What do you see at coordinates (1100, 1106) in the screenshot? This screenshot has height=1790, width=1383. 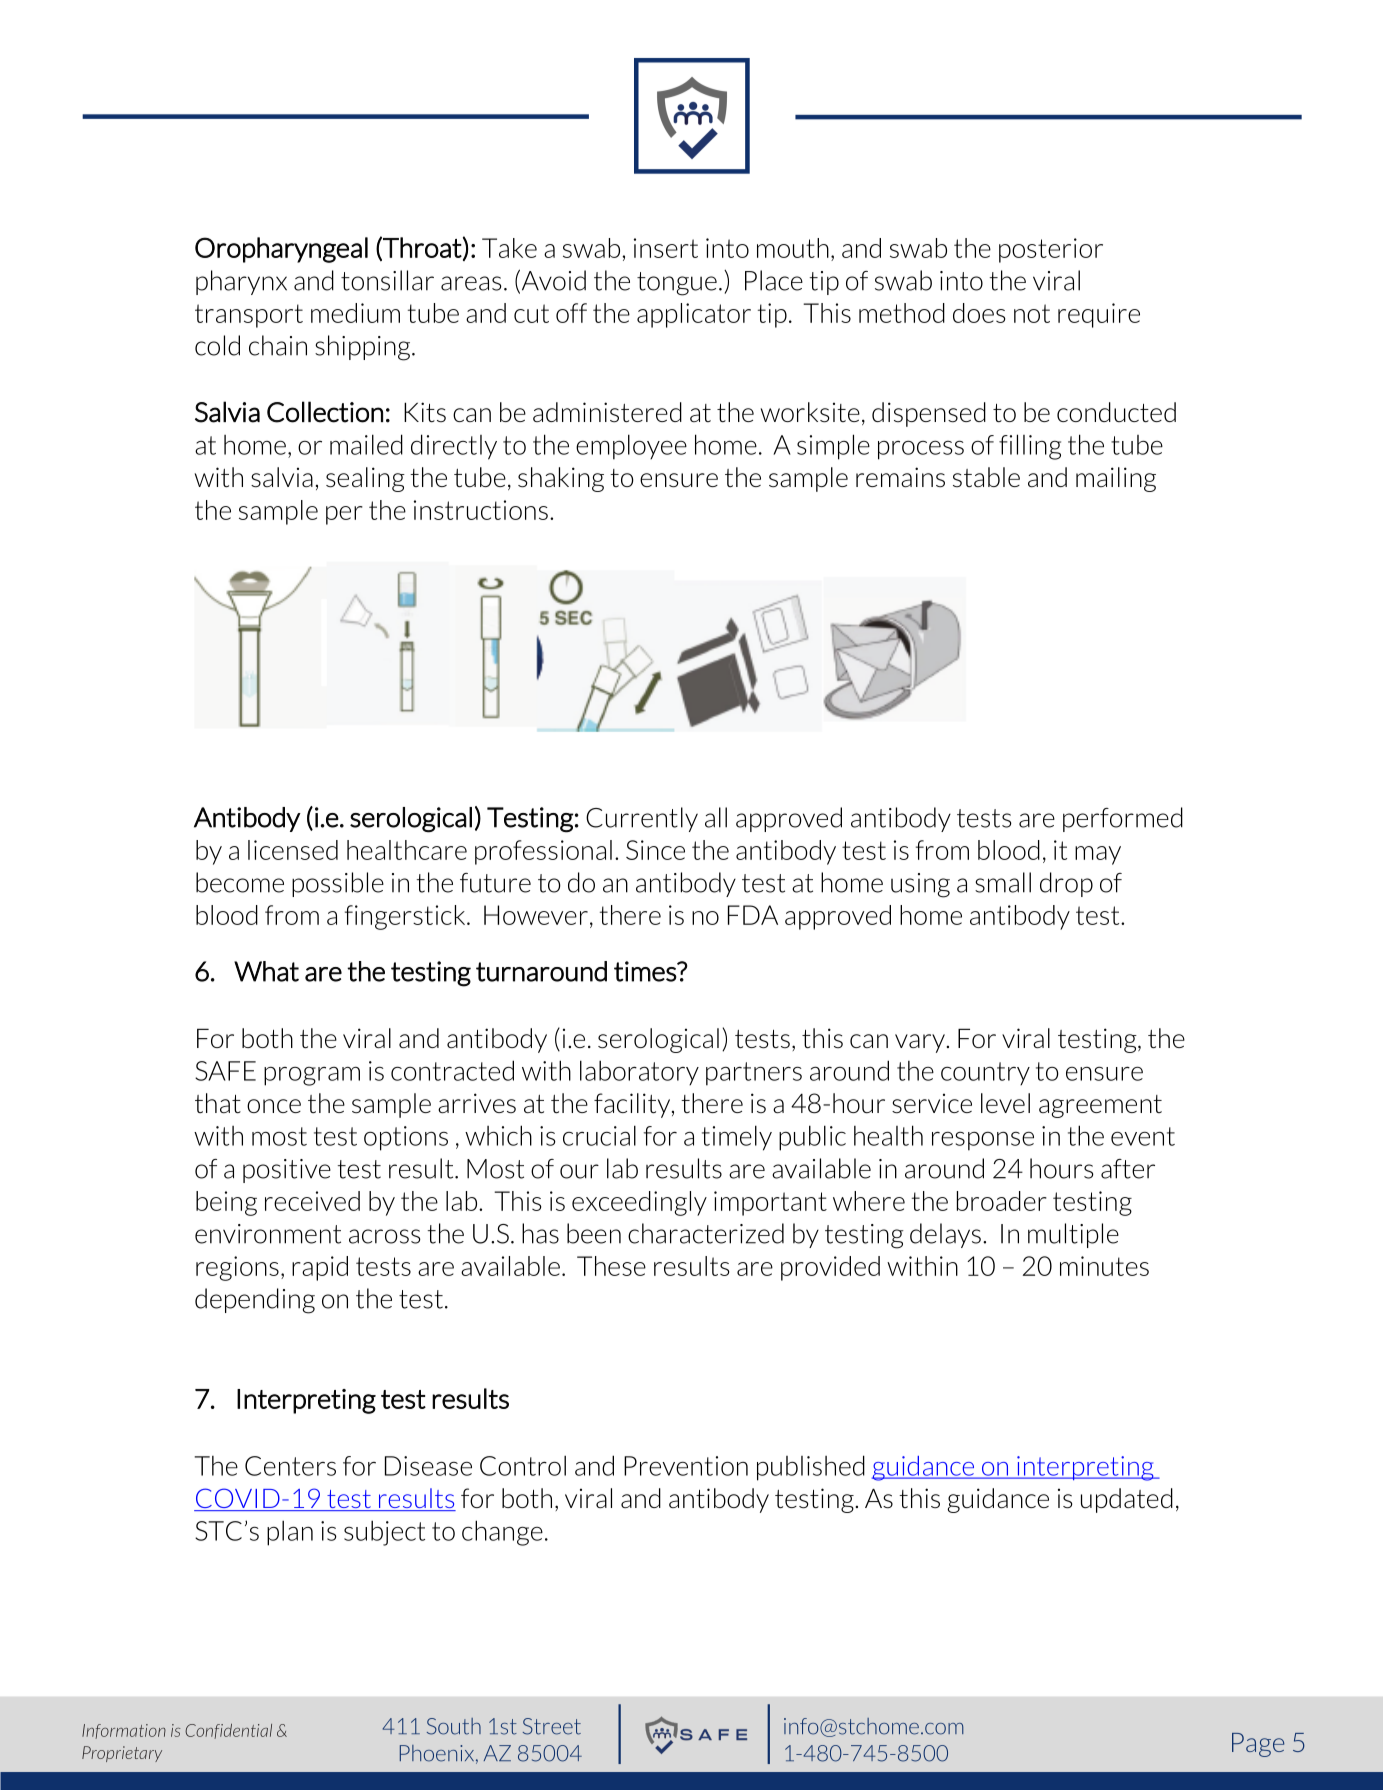 I see `agreement` at bounding box center [1100, 1106].
